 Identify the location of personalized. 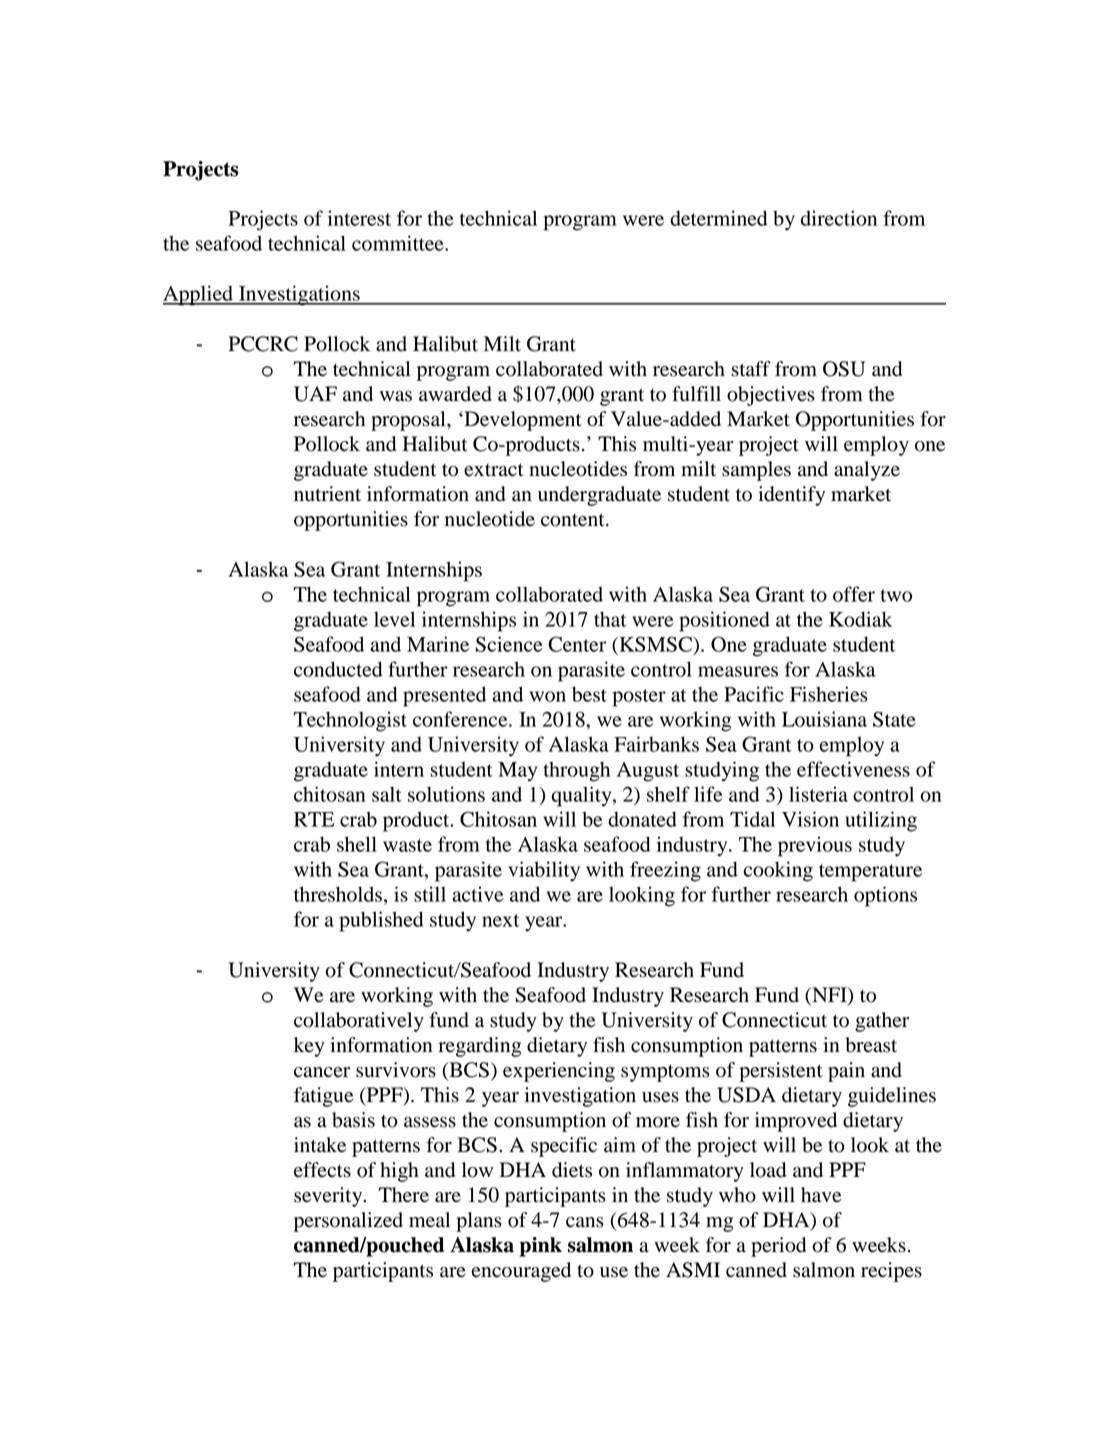
(348, 1222).
